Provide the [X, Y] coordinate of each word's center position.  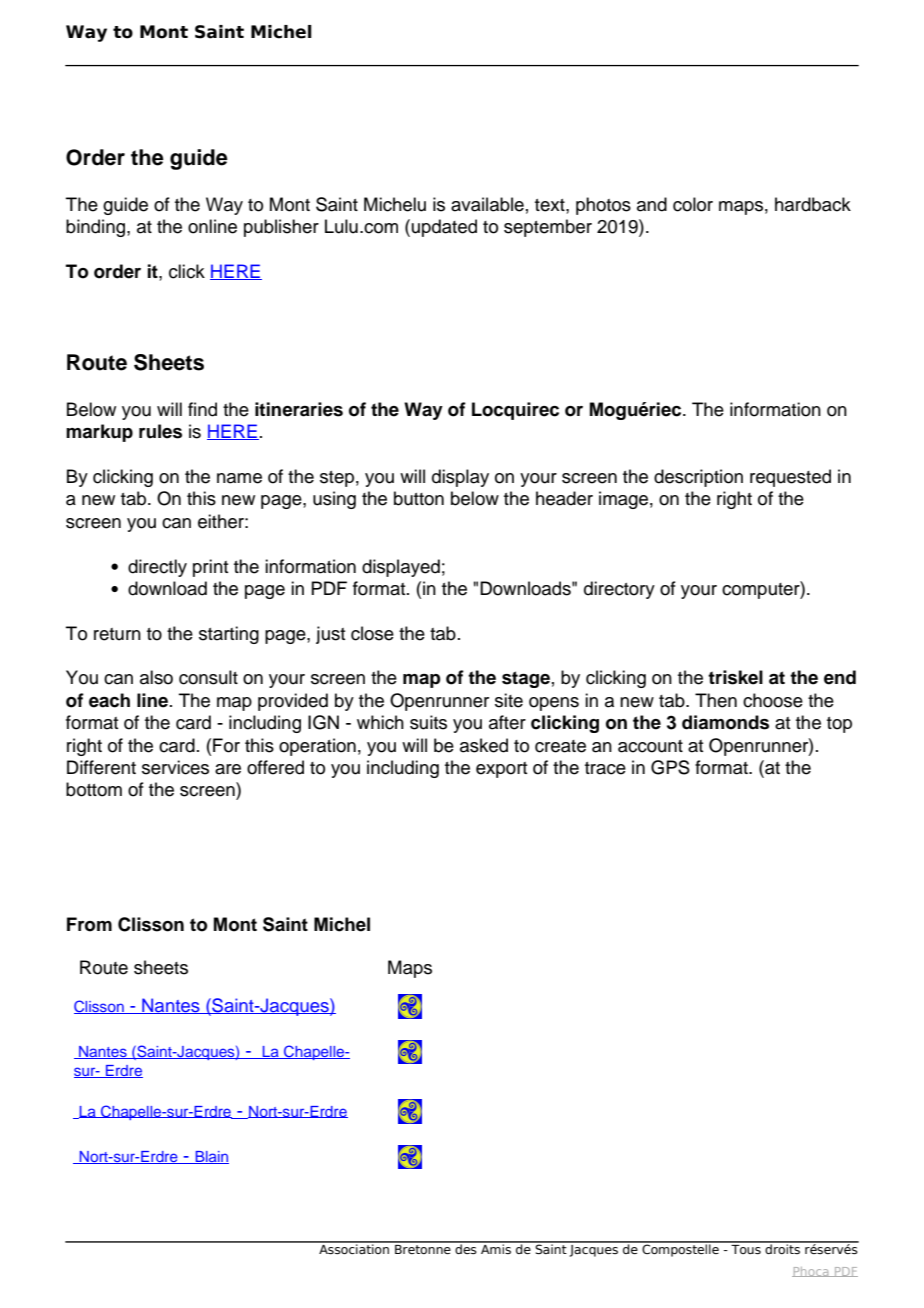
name [239, 478]
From [89, 924]
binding [95, 228]
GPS [670, 767]
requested [790, 478]
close [372, 633]
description [698, 478]
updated [444, 228]
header [564, 498]
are [228, 769]
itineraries [299, 409]
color [693, 204]
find [202, 409]
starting [229, 635]
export [501, 770]
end [840, 677]
